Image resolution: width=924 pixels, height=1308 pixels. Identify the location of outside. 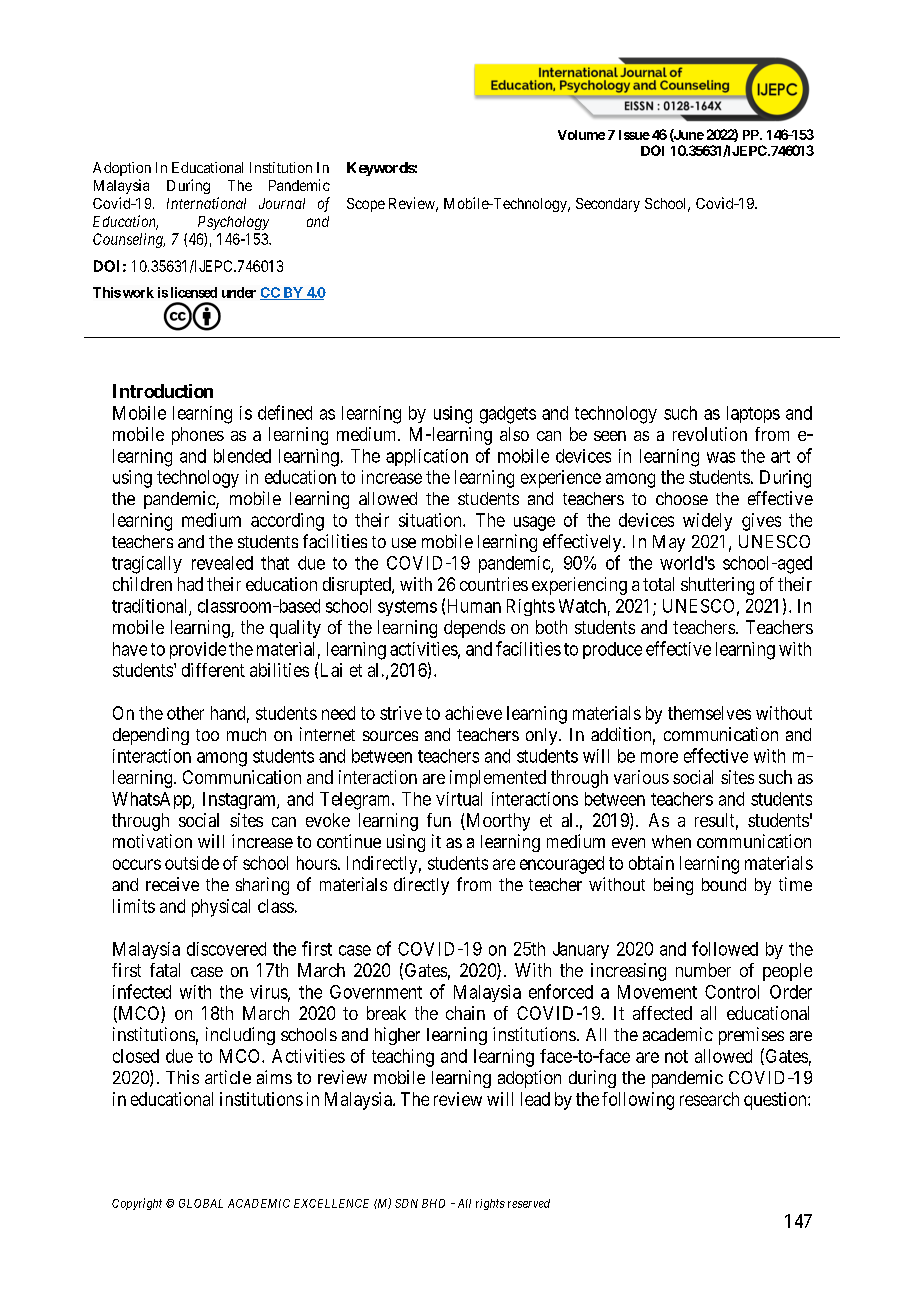
(192, 863).
